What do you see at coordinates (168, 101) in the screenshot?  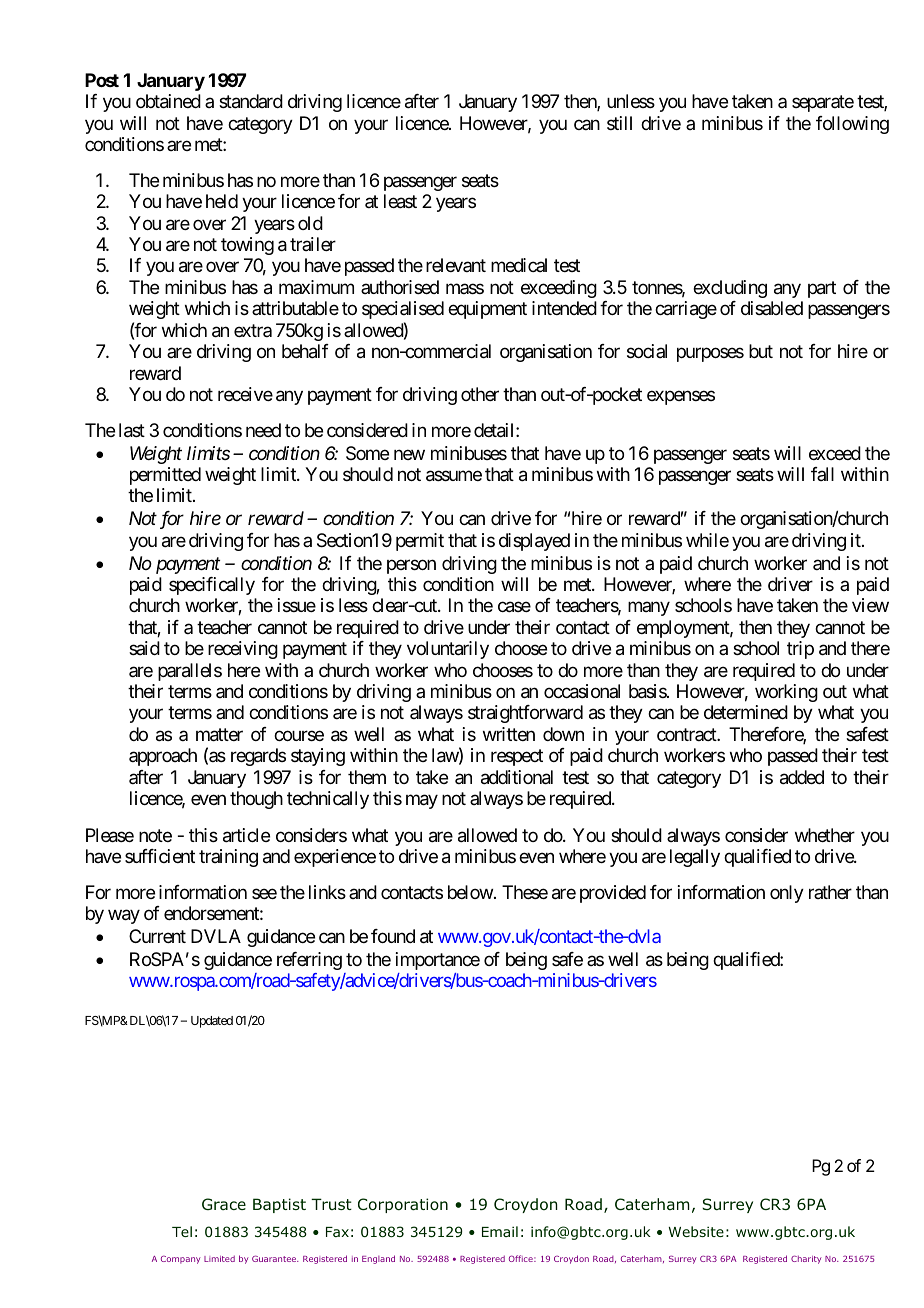 I see `obtained` at bounding box center [168, 101].
